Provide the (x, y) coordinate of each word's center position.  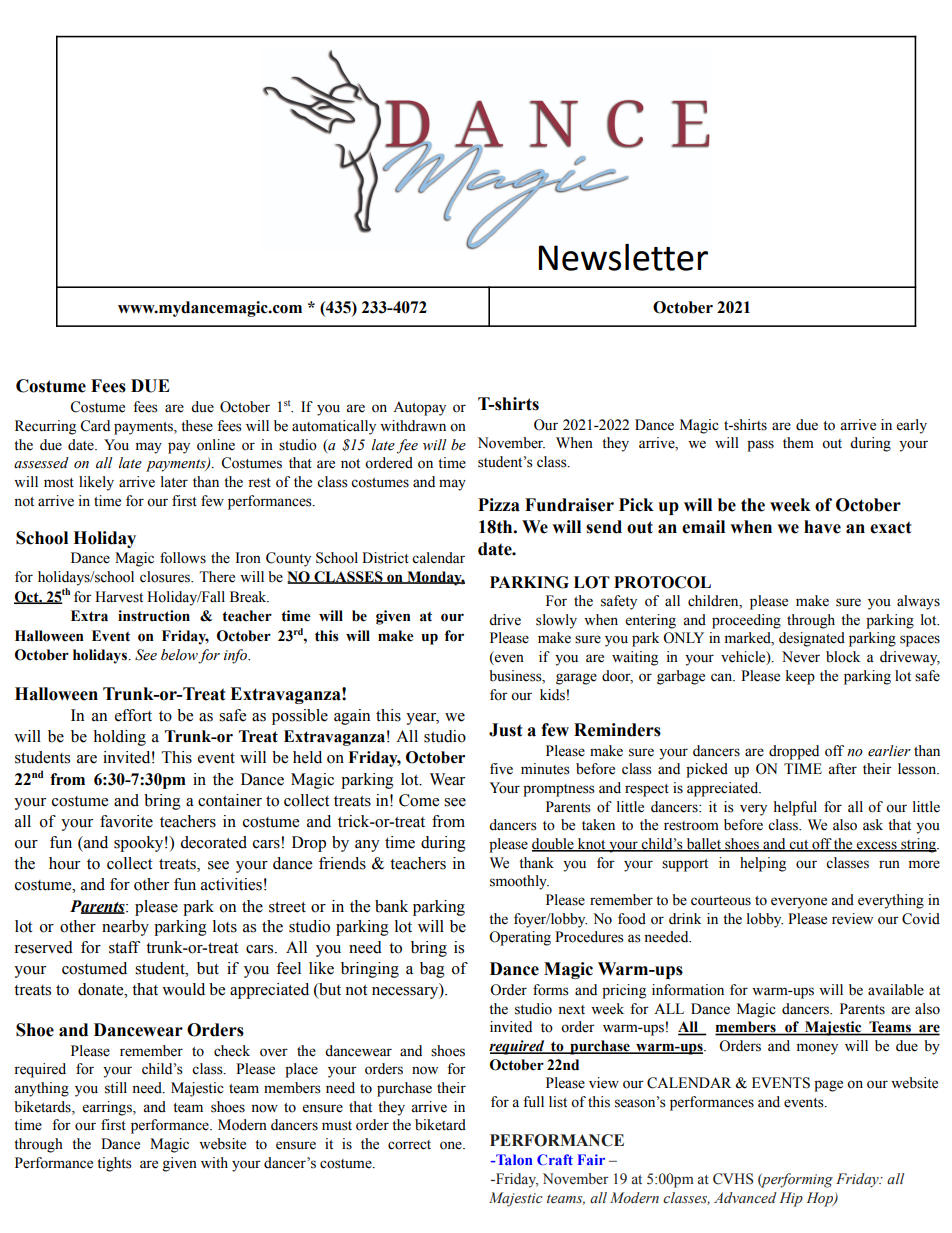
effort (133, 715)
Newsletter (623, 257)
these (197, 426)
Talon (513, 1159)
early (912, 426)
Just (506, 730)
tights (114, 1164)
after (842, 769)
